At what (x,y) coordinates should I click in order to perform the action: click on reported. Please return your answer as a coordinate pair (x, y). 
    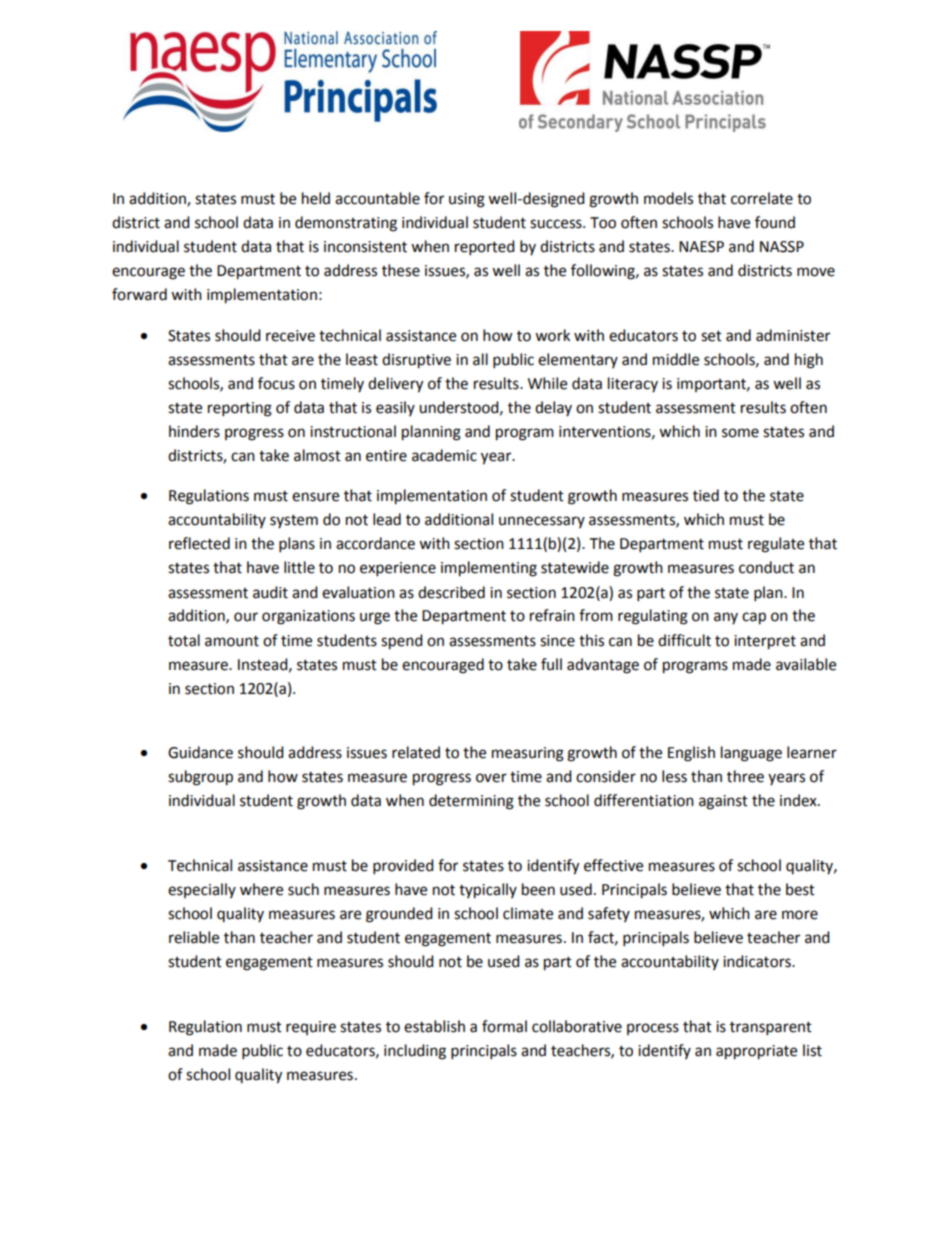
    Looking at the image, I should click on (485, 248).
